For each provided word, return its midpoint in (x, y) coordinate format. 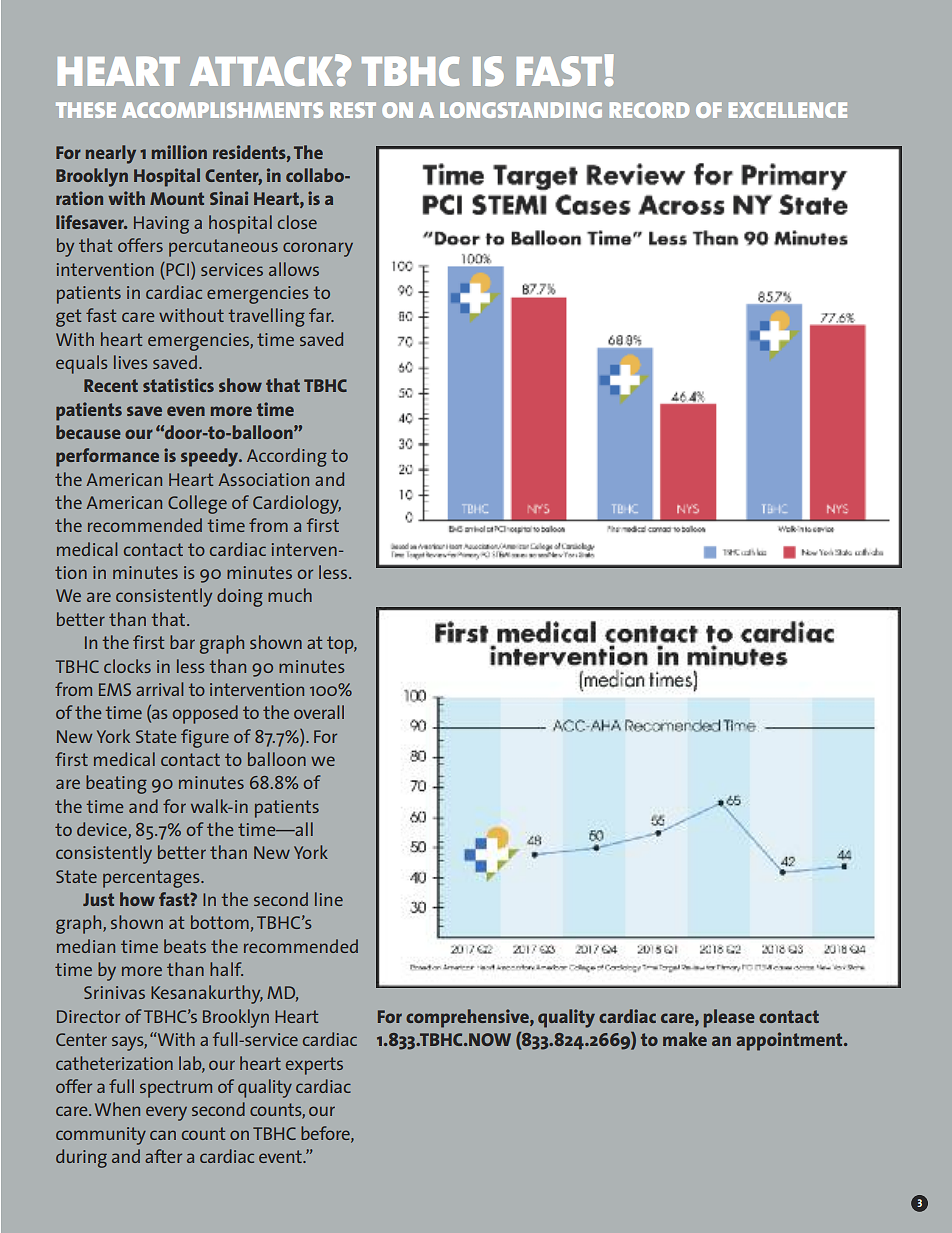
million (179, 152)
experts (314, 1066)
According (287, 457)
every (166, 1113)
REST (353, 110)
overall (319, 712)
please (729, 1018)
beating (116, 784)
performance (107, 457)
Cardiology (297, 504)
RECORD (649, 110)
